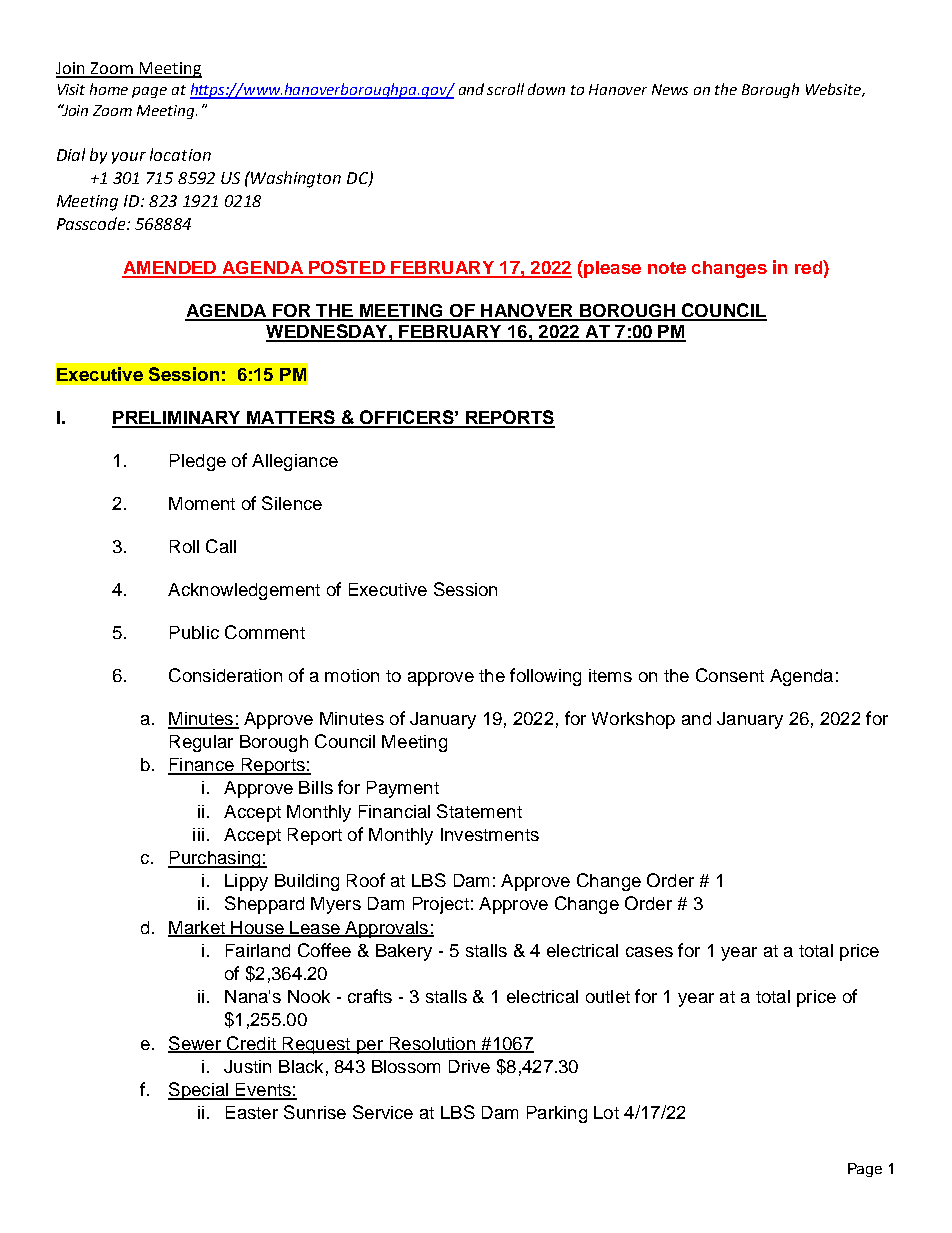 Image resolution: width=952 pixels, height=1233 pixels. Describe the element at coordinates (177, 419) in the page. I see `PRELIMINARY` at that location.
